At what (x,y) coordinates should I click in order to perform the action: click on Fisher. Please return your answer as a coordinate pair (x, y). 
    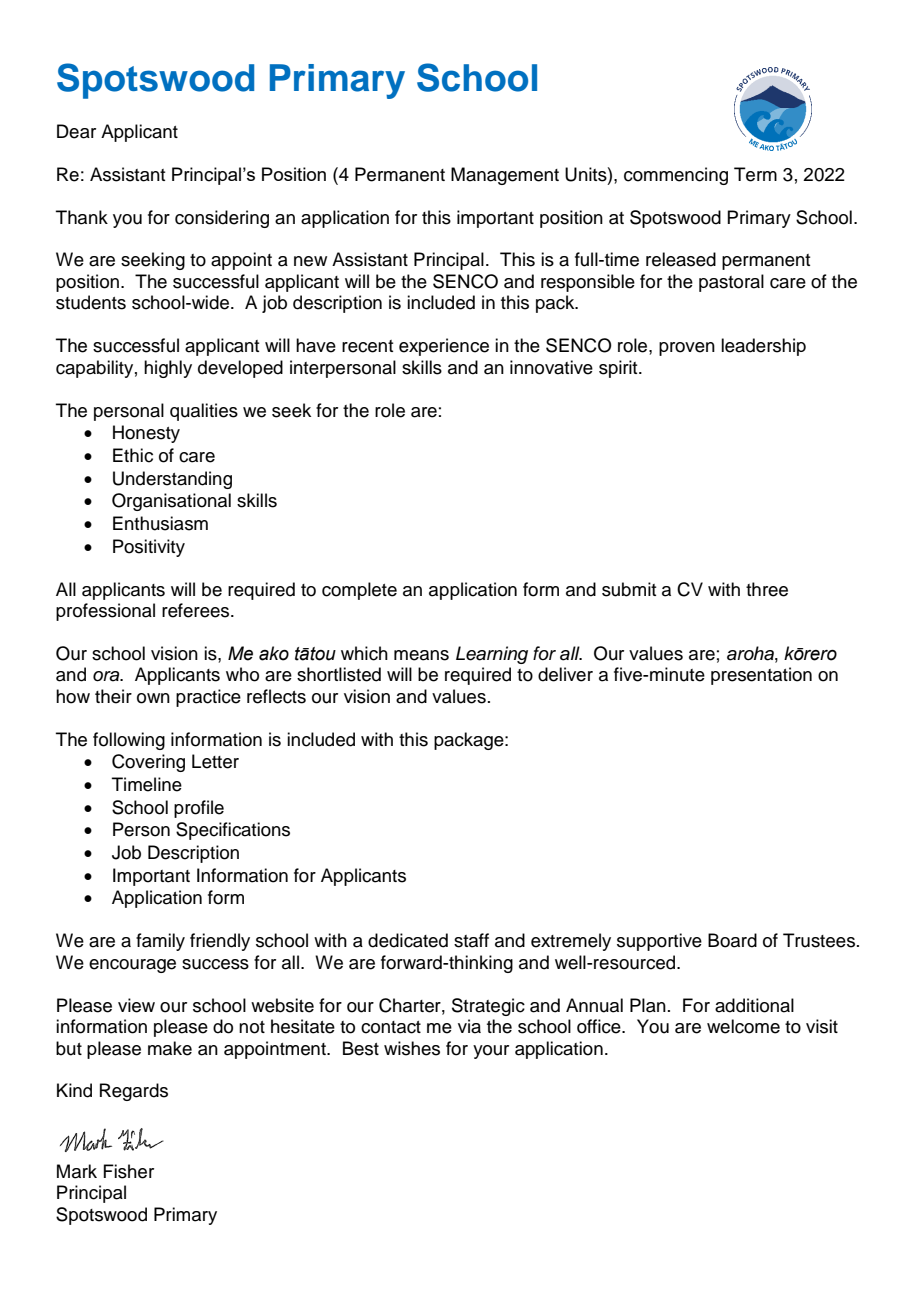
    Looking at the image, I should click on (128, 1171).
